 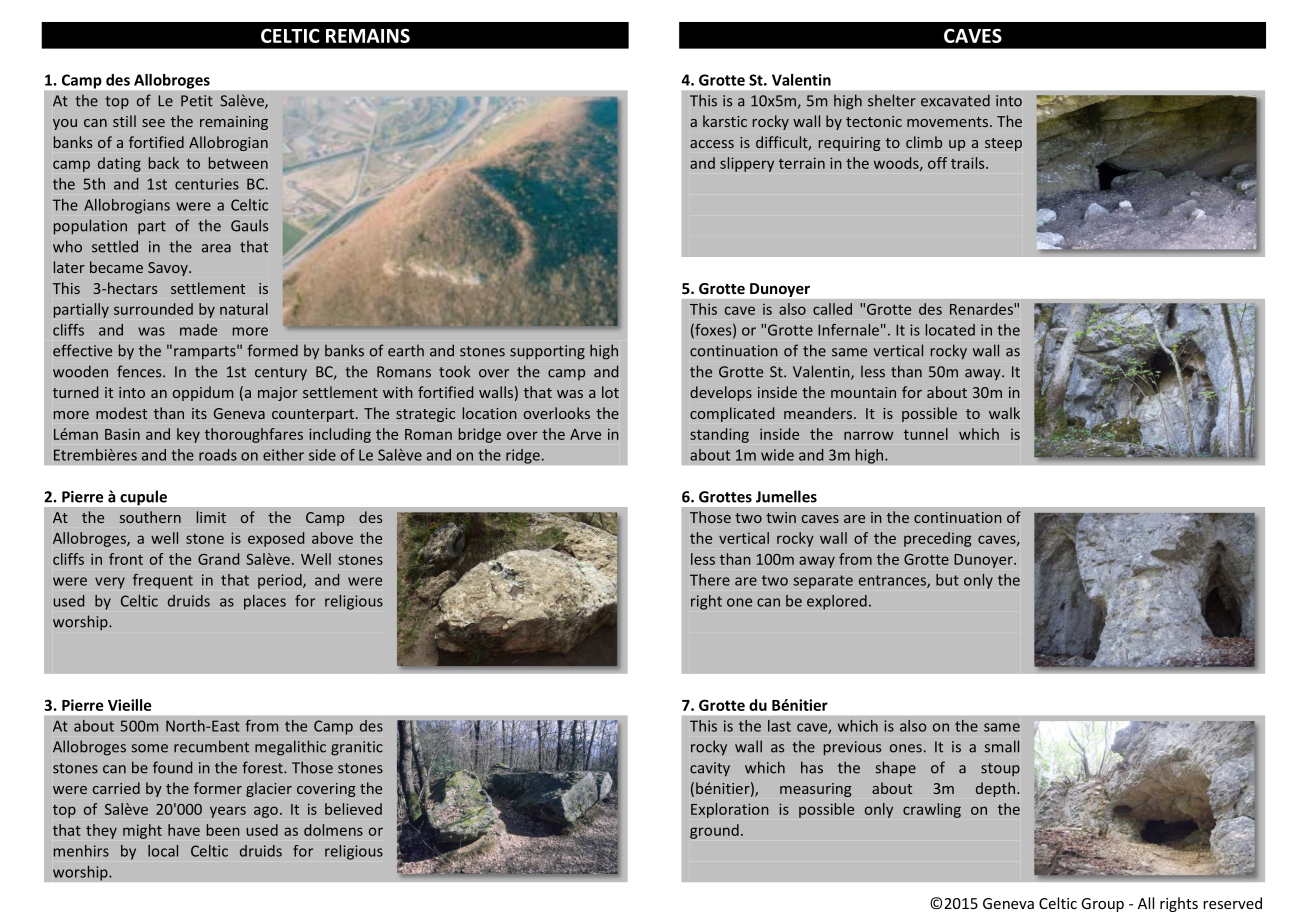 I want to click on ground, so click(x=714, y=831).
